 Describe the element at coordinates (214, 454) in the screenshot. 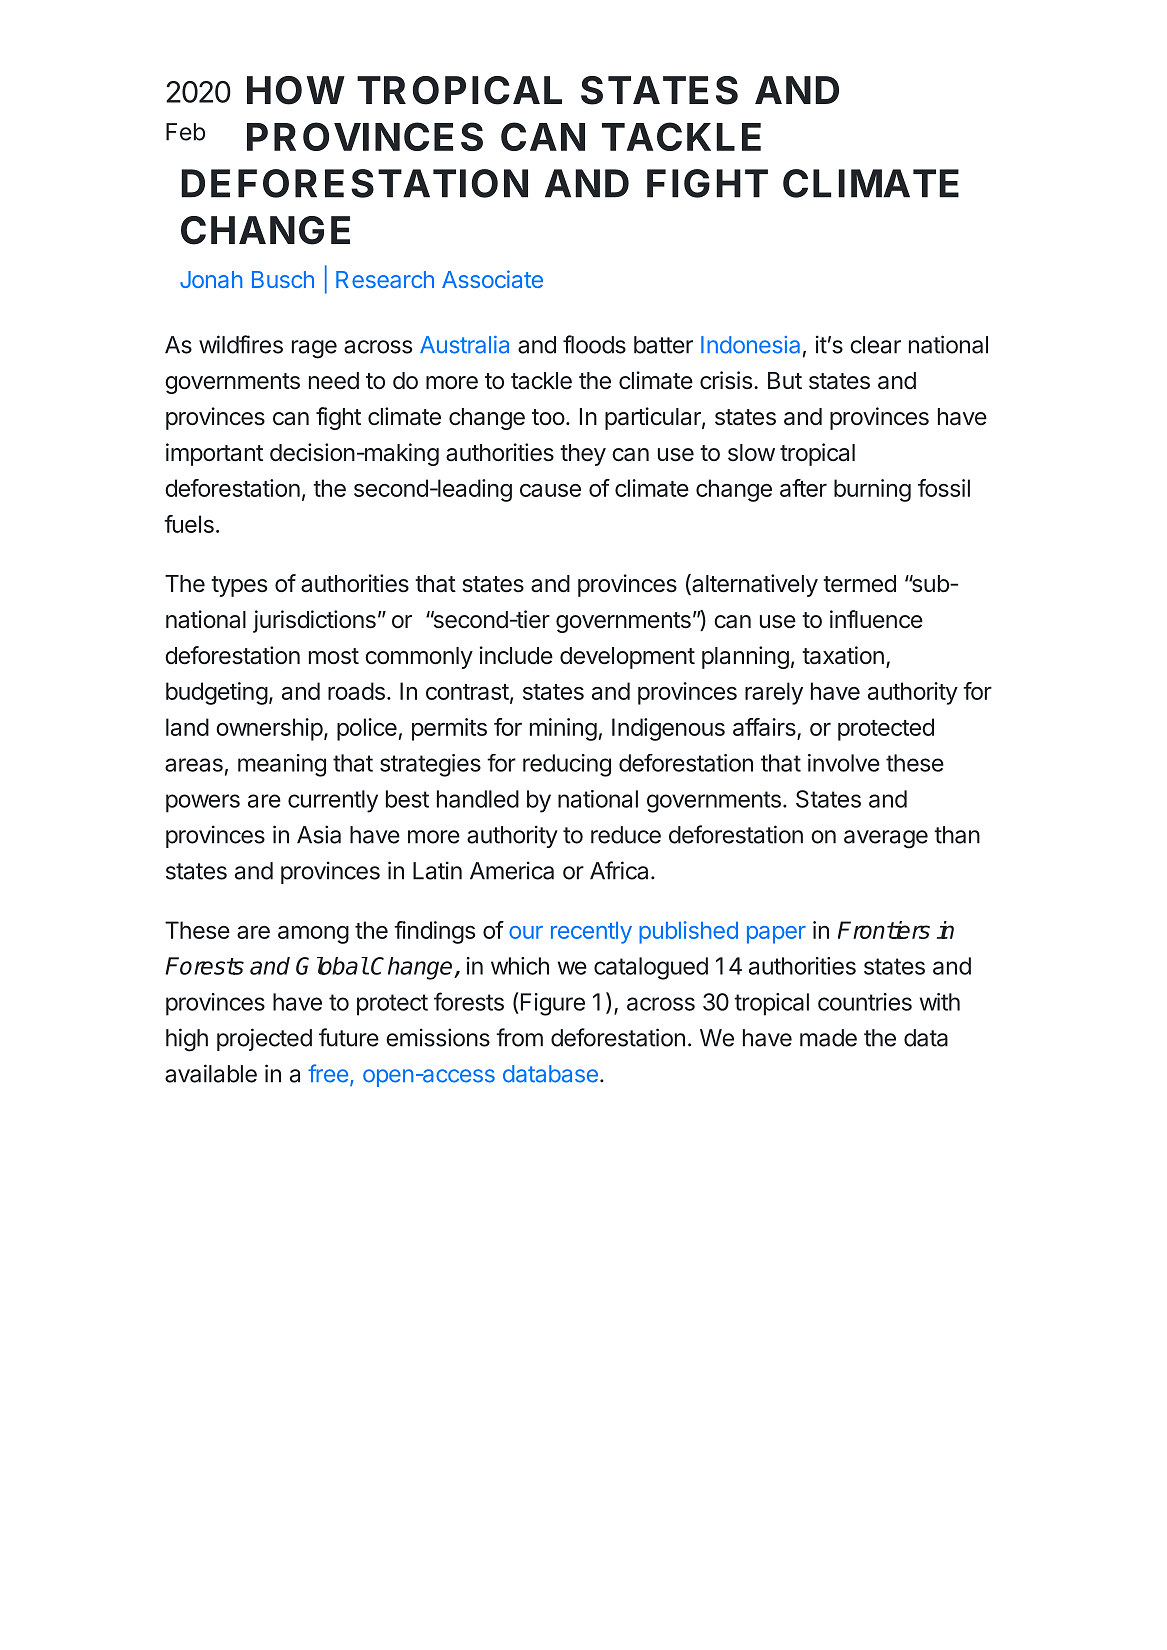

I see `important` at that location.
